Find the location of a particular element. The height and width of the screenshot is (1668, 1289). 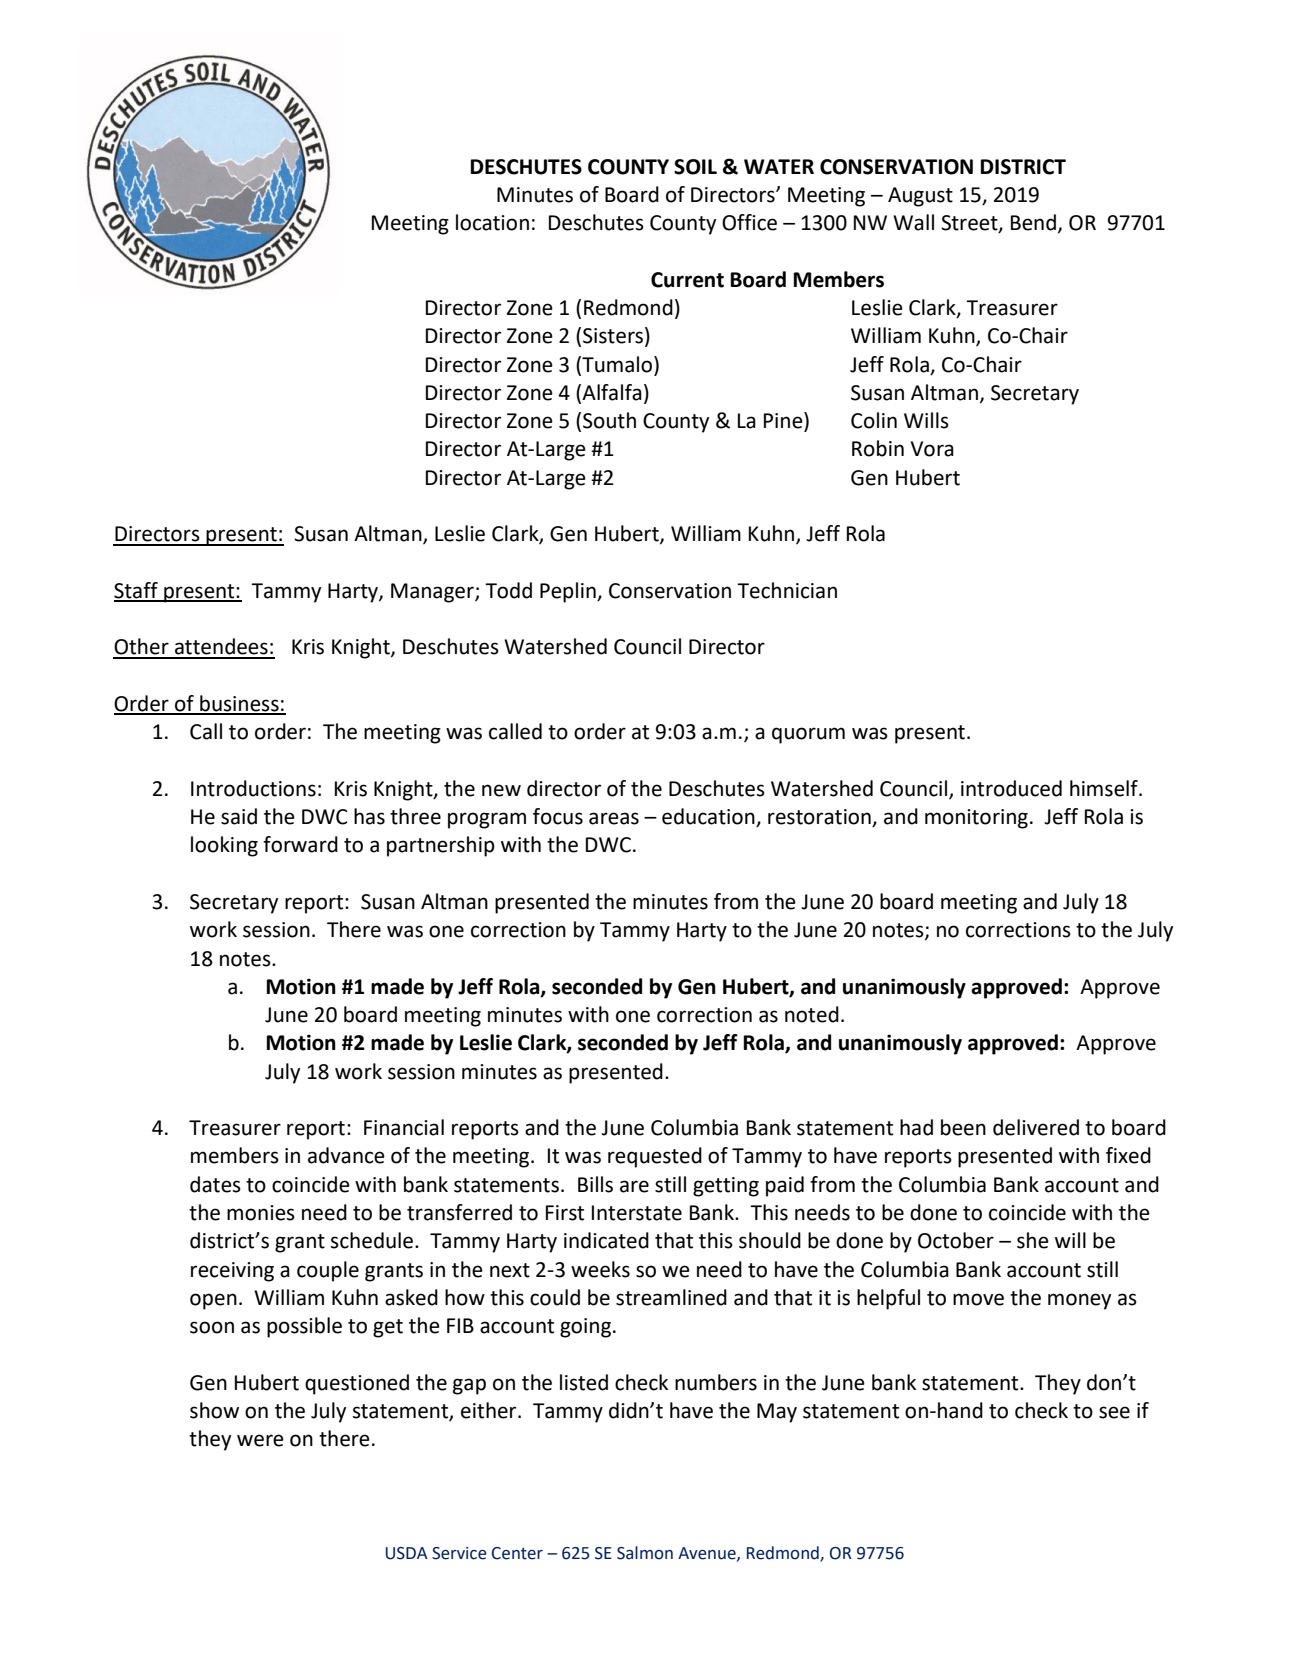

monitoring is located at coordinates (976, 819).
